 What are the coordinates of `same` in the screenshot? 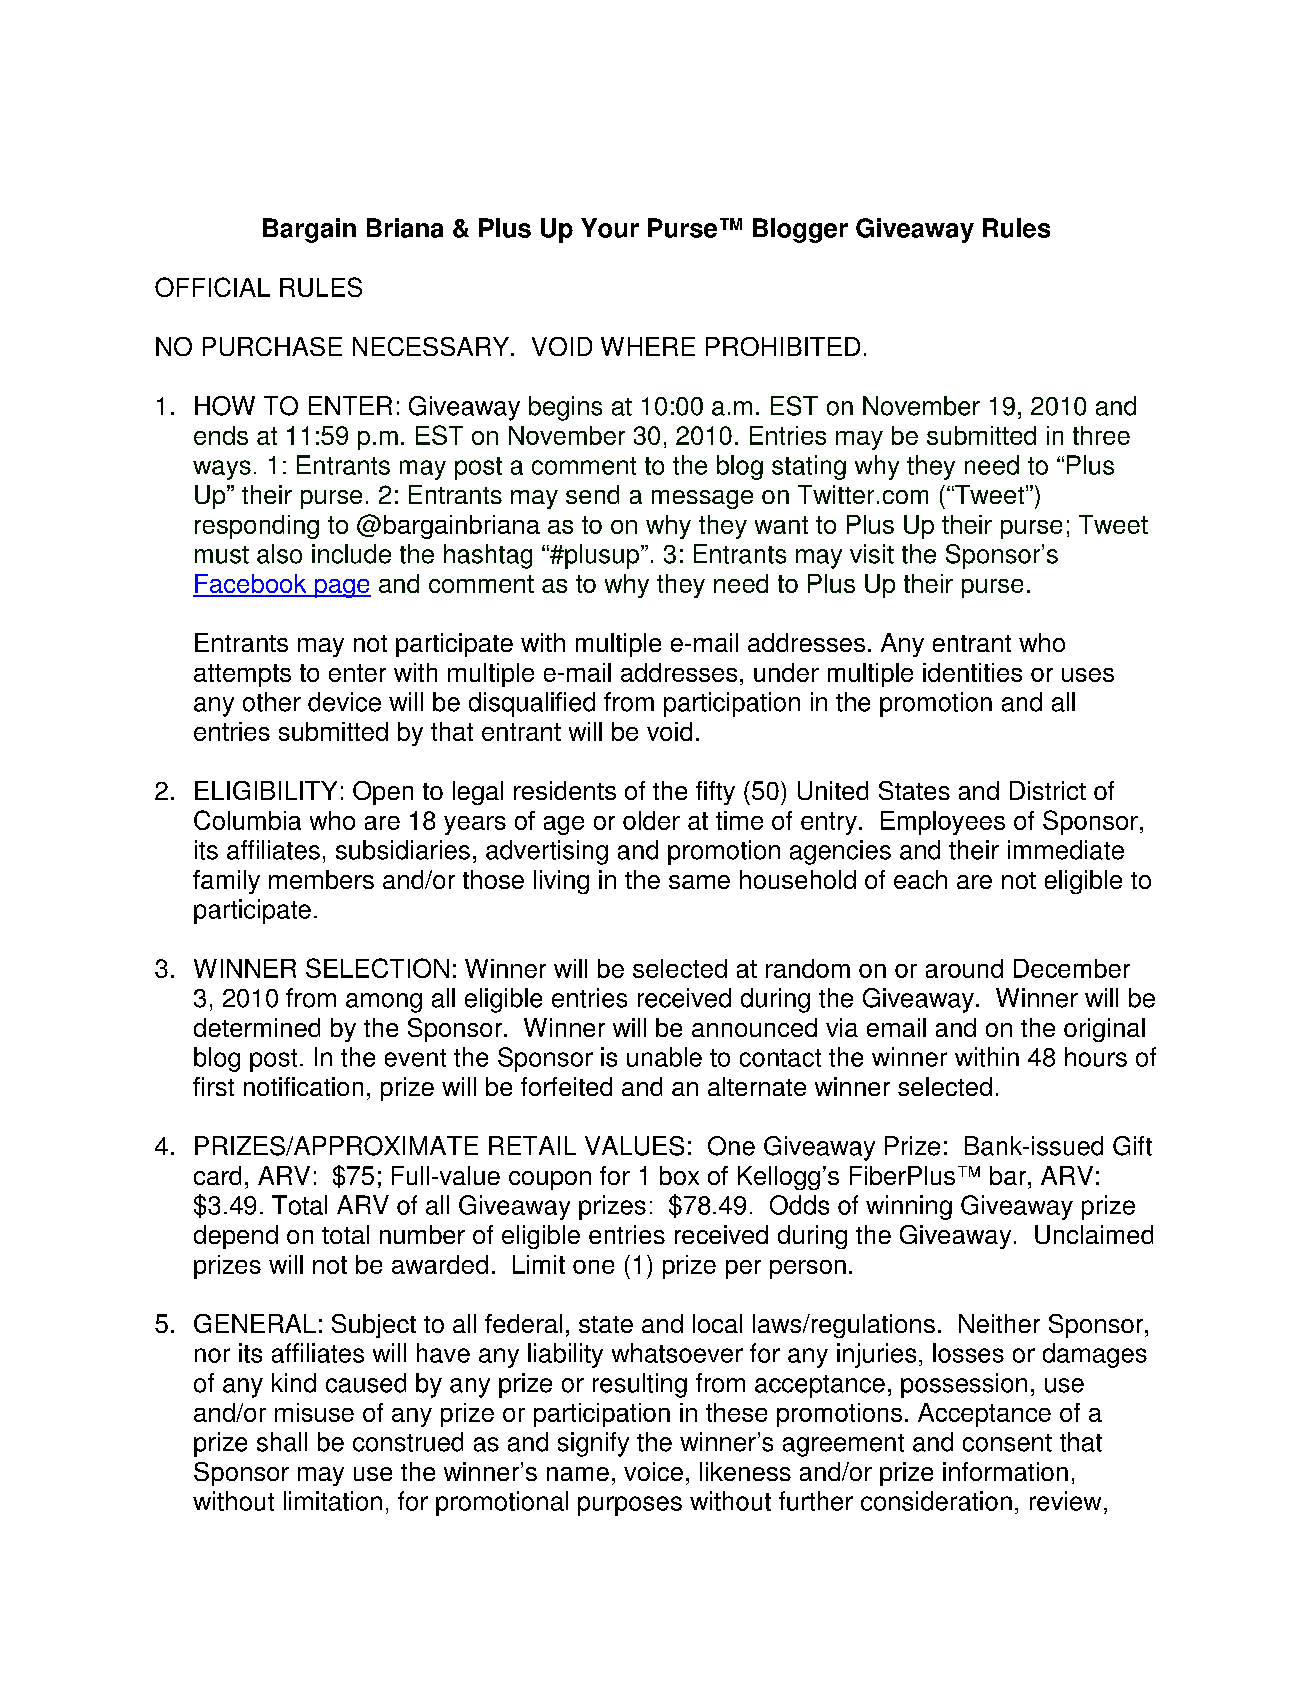 It's located at (699, 882).
